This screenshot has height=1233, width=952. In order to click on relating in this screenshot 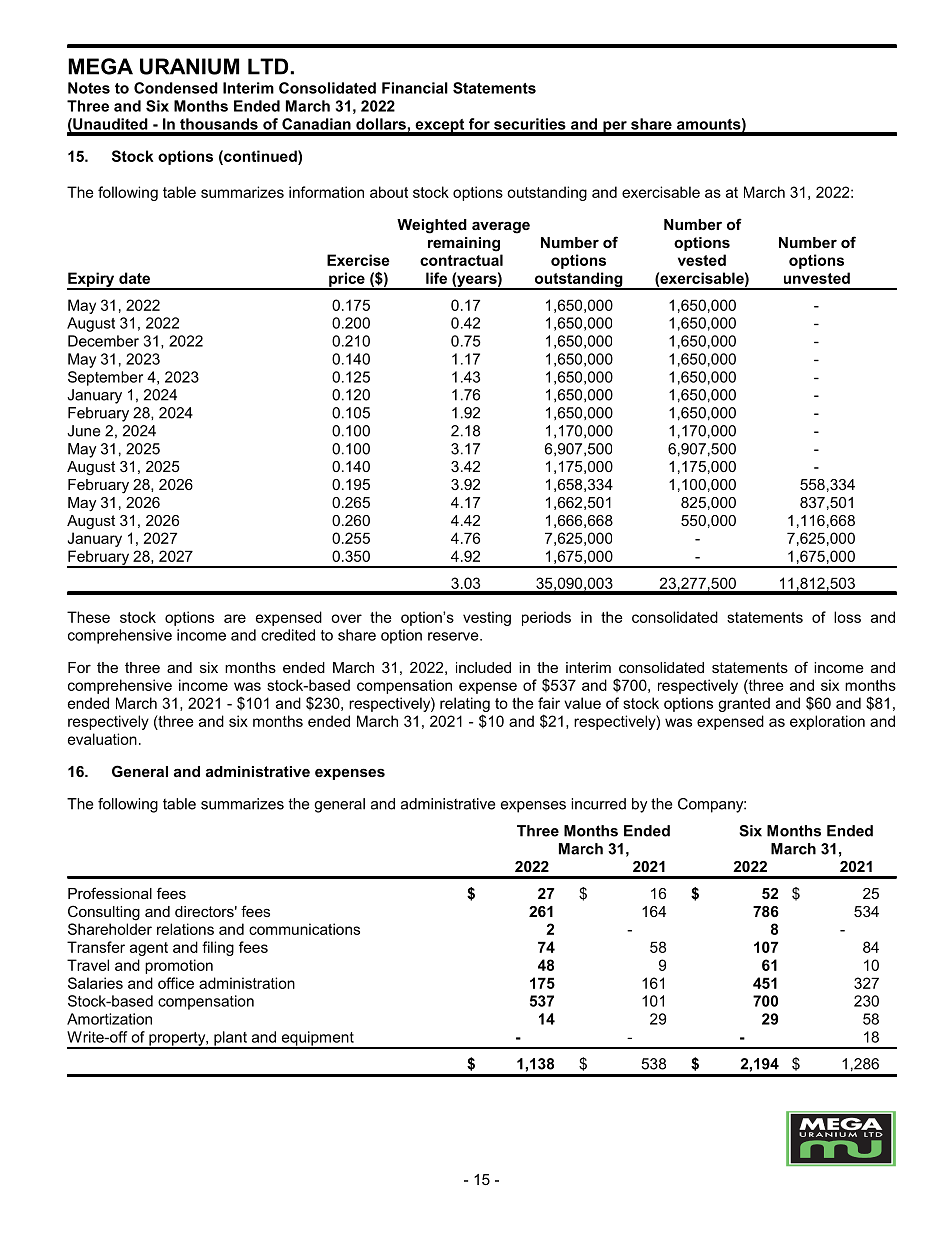, I will do `click(465, 704)`.
